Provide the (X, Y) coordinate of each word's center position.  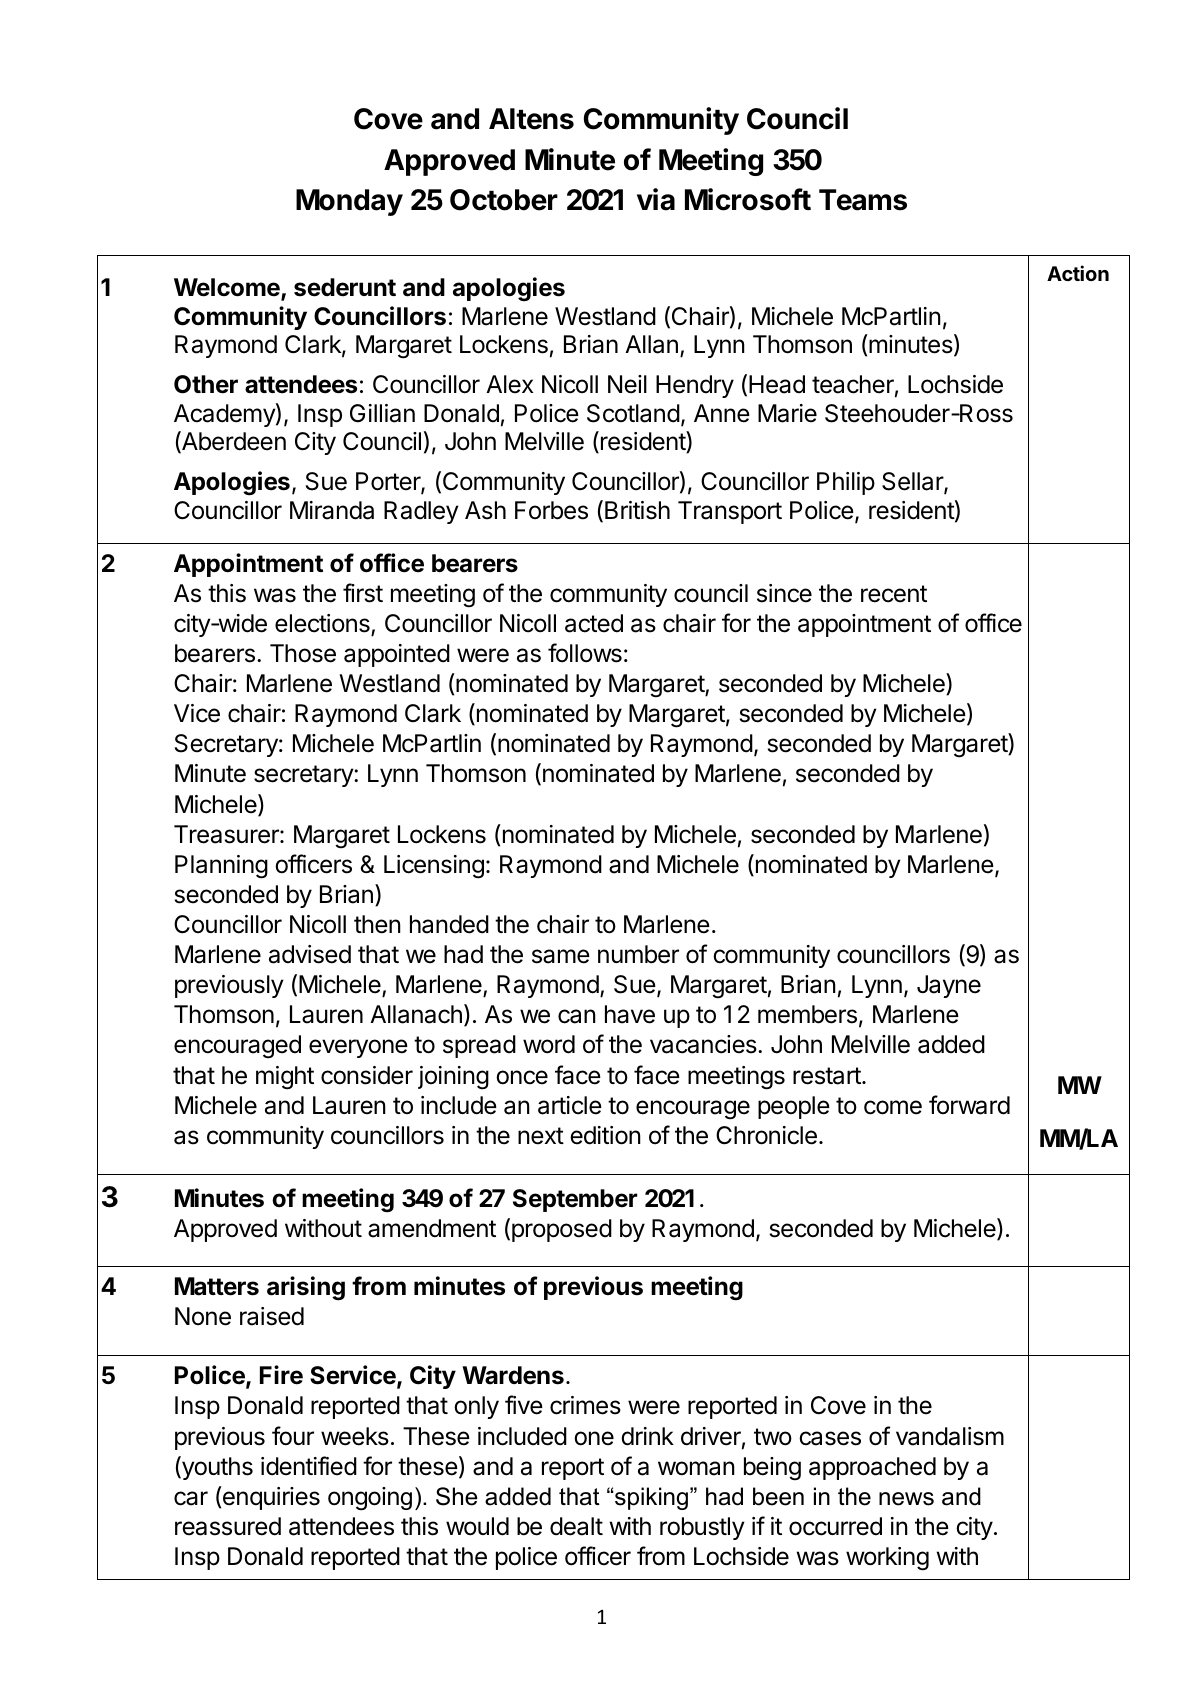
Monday (349, 202)
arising (306, 1288)
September (575, 1200)
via (656, 199)
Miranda (332, 510)
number (638, 954)
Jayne (949, 986)
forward (969, 1105)
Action (1078, 273)
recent (894, 594)
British (637, 510)
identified (309, 1466)
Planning (221, 867)
